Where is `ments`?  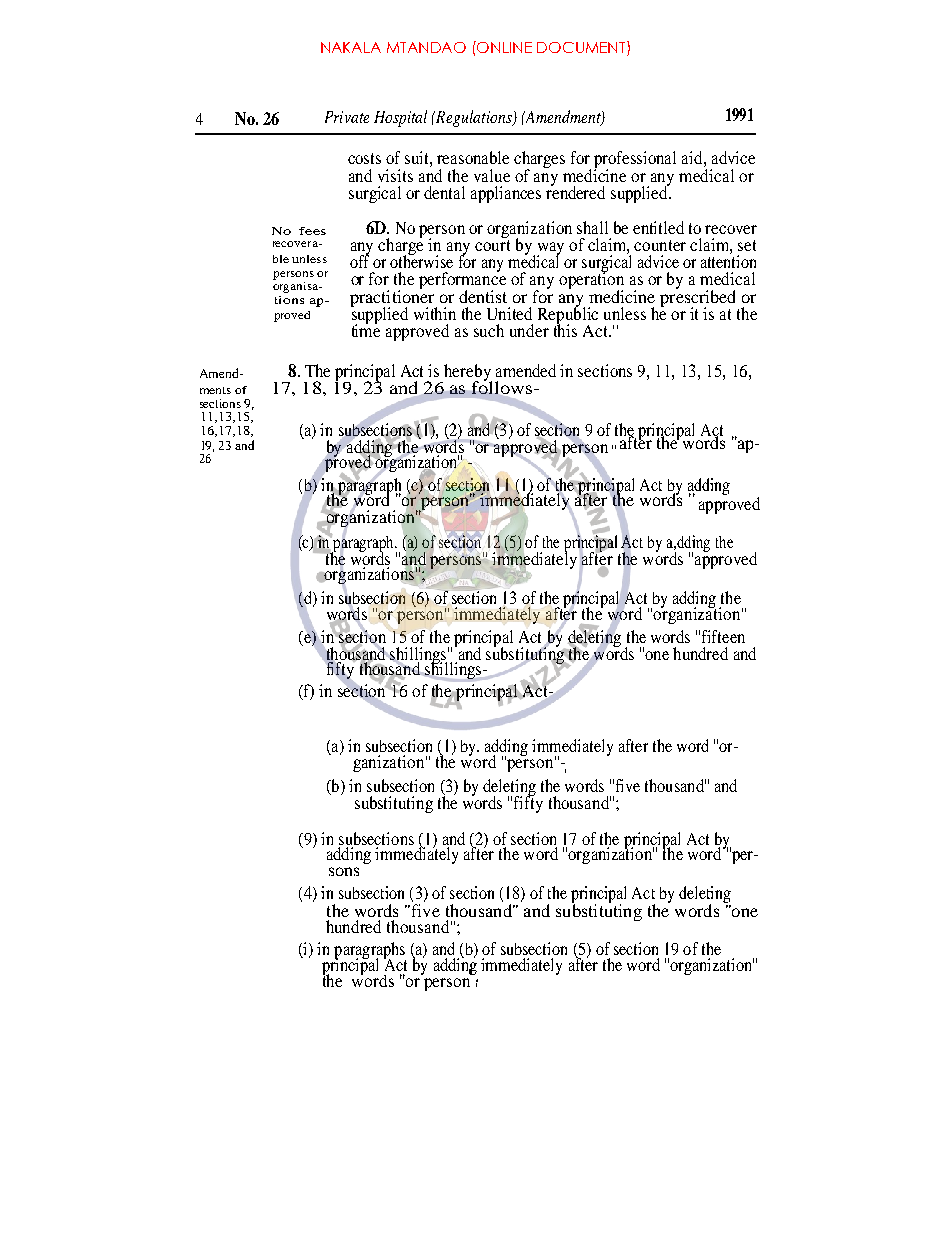 ments is located at coordinates (215, 390).
